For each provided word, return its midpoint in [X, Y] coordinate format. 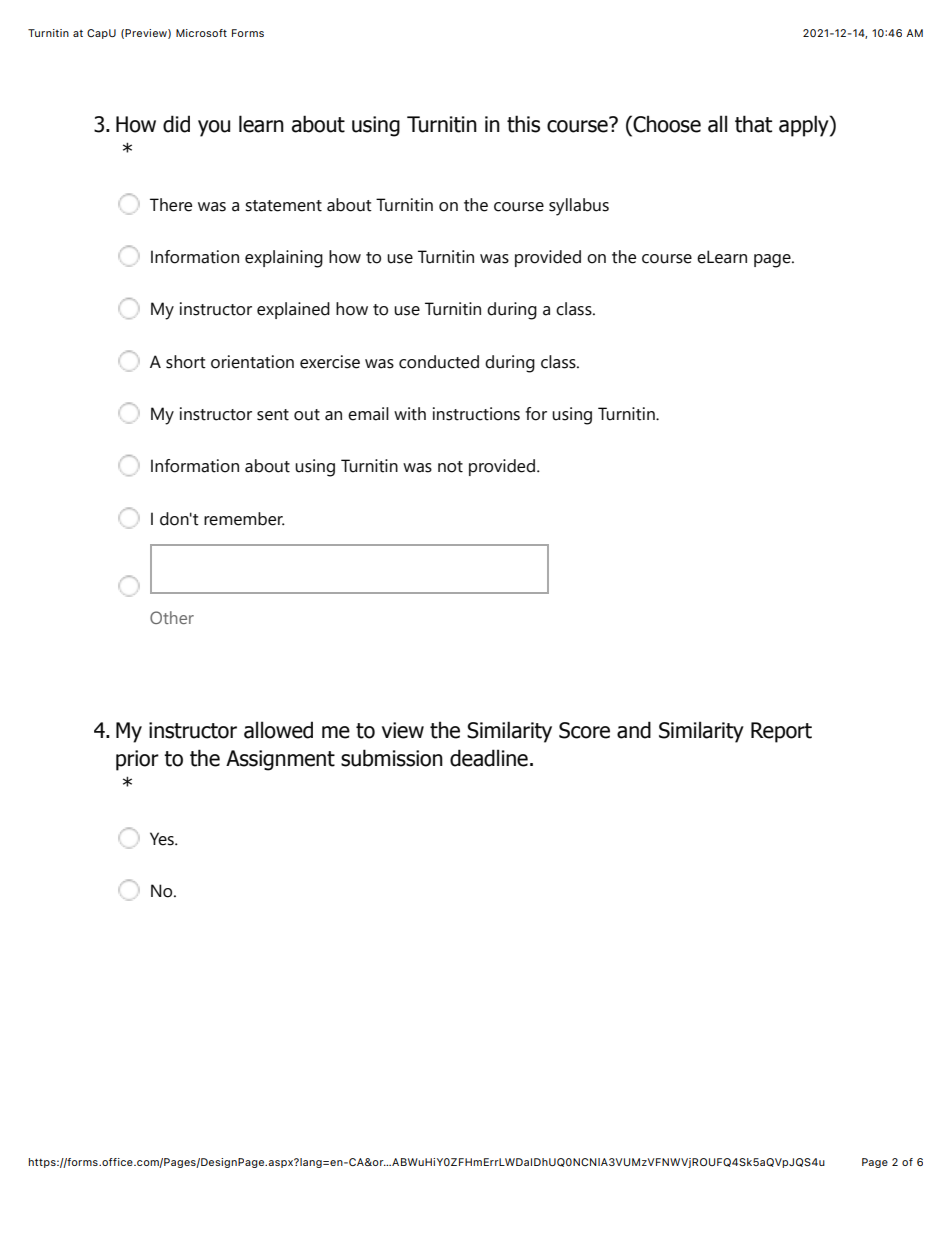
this [523, 124]
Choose [666, 124]
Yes [163, 839]
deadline [489, 758]
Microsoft [201, 33]
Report [781, 732]
